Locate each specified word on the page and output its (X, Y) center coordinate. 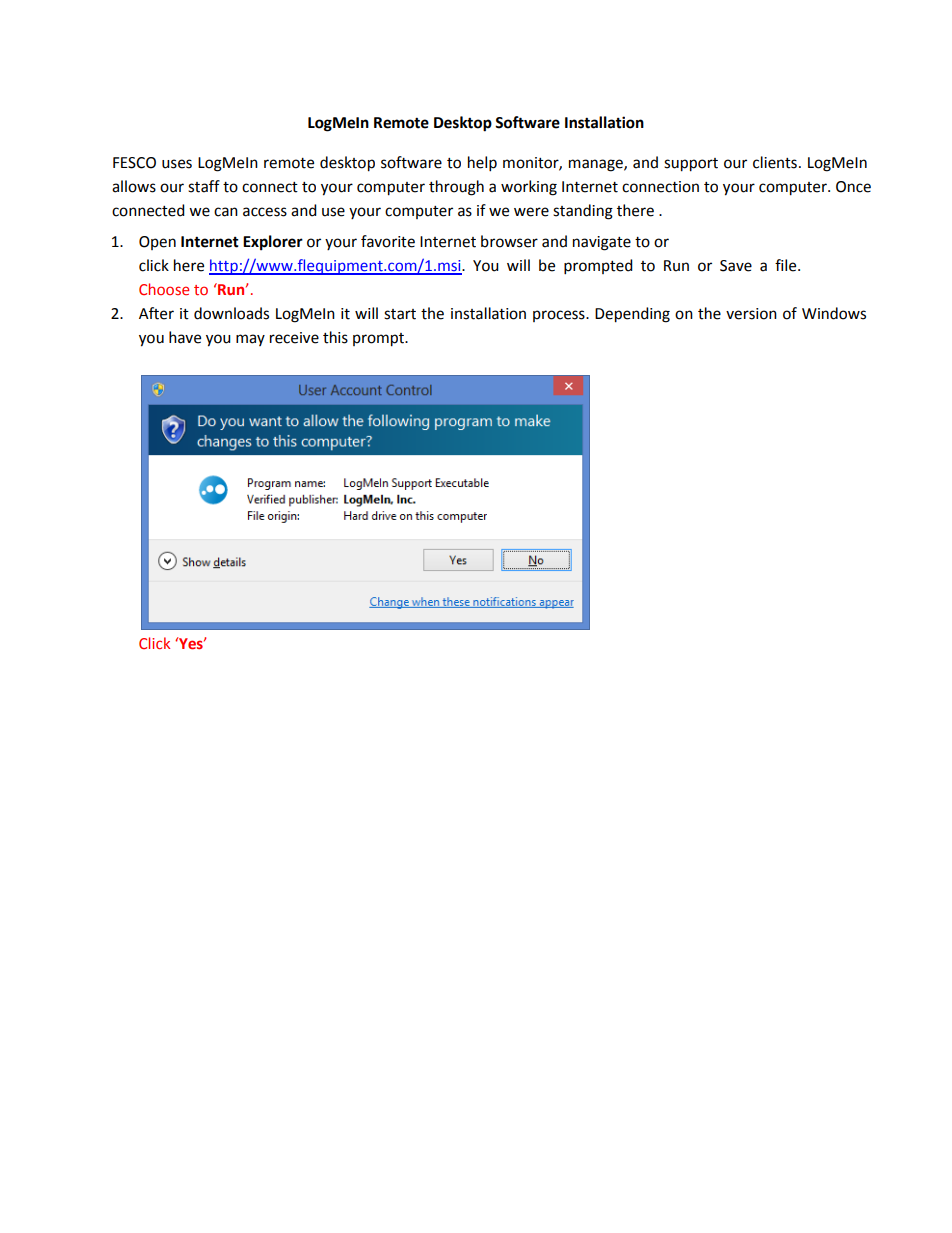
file (787, 265)
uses (177, 164)
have (185, 337)
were (531, 212)
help (482, 164)
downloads (231, 313)
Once (853, 187)
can (226, 212)
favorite (388, 241)
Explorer (273, 243)
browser (509, 241)
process (560, 316)
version (751, 314)
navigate (602, 243)
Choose (164, 289)
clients (775, 162)
